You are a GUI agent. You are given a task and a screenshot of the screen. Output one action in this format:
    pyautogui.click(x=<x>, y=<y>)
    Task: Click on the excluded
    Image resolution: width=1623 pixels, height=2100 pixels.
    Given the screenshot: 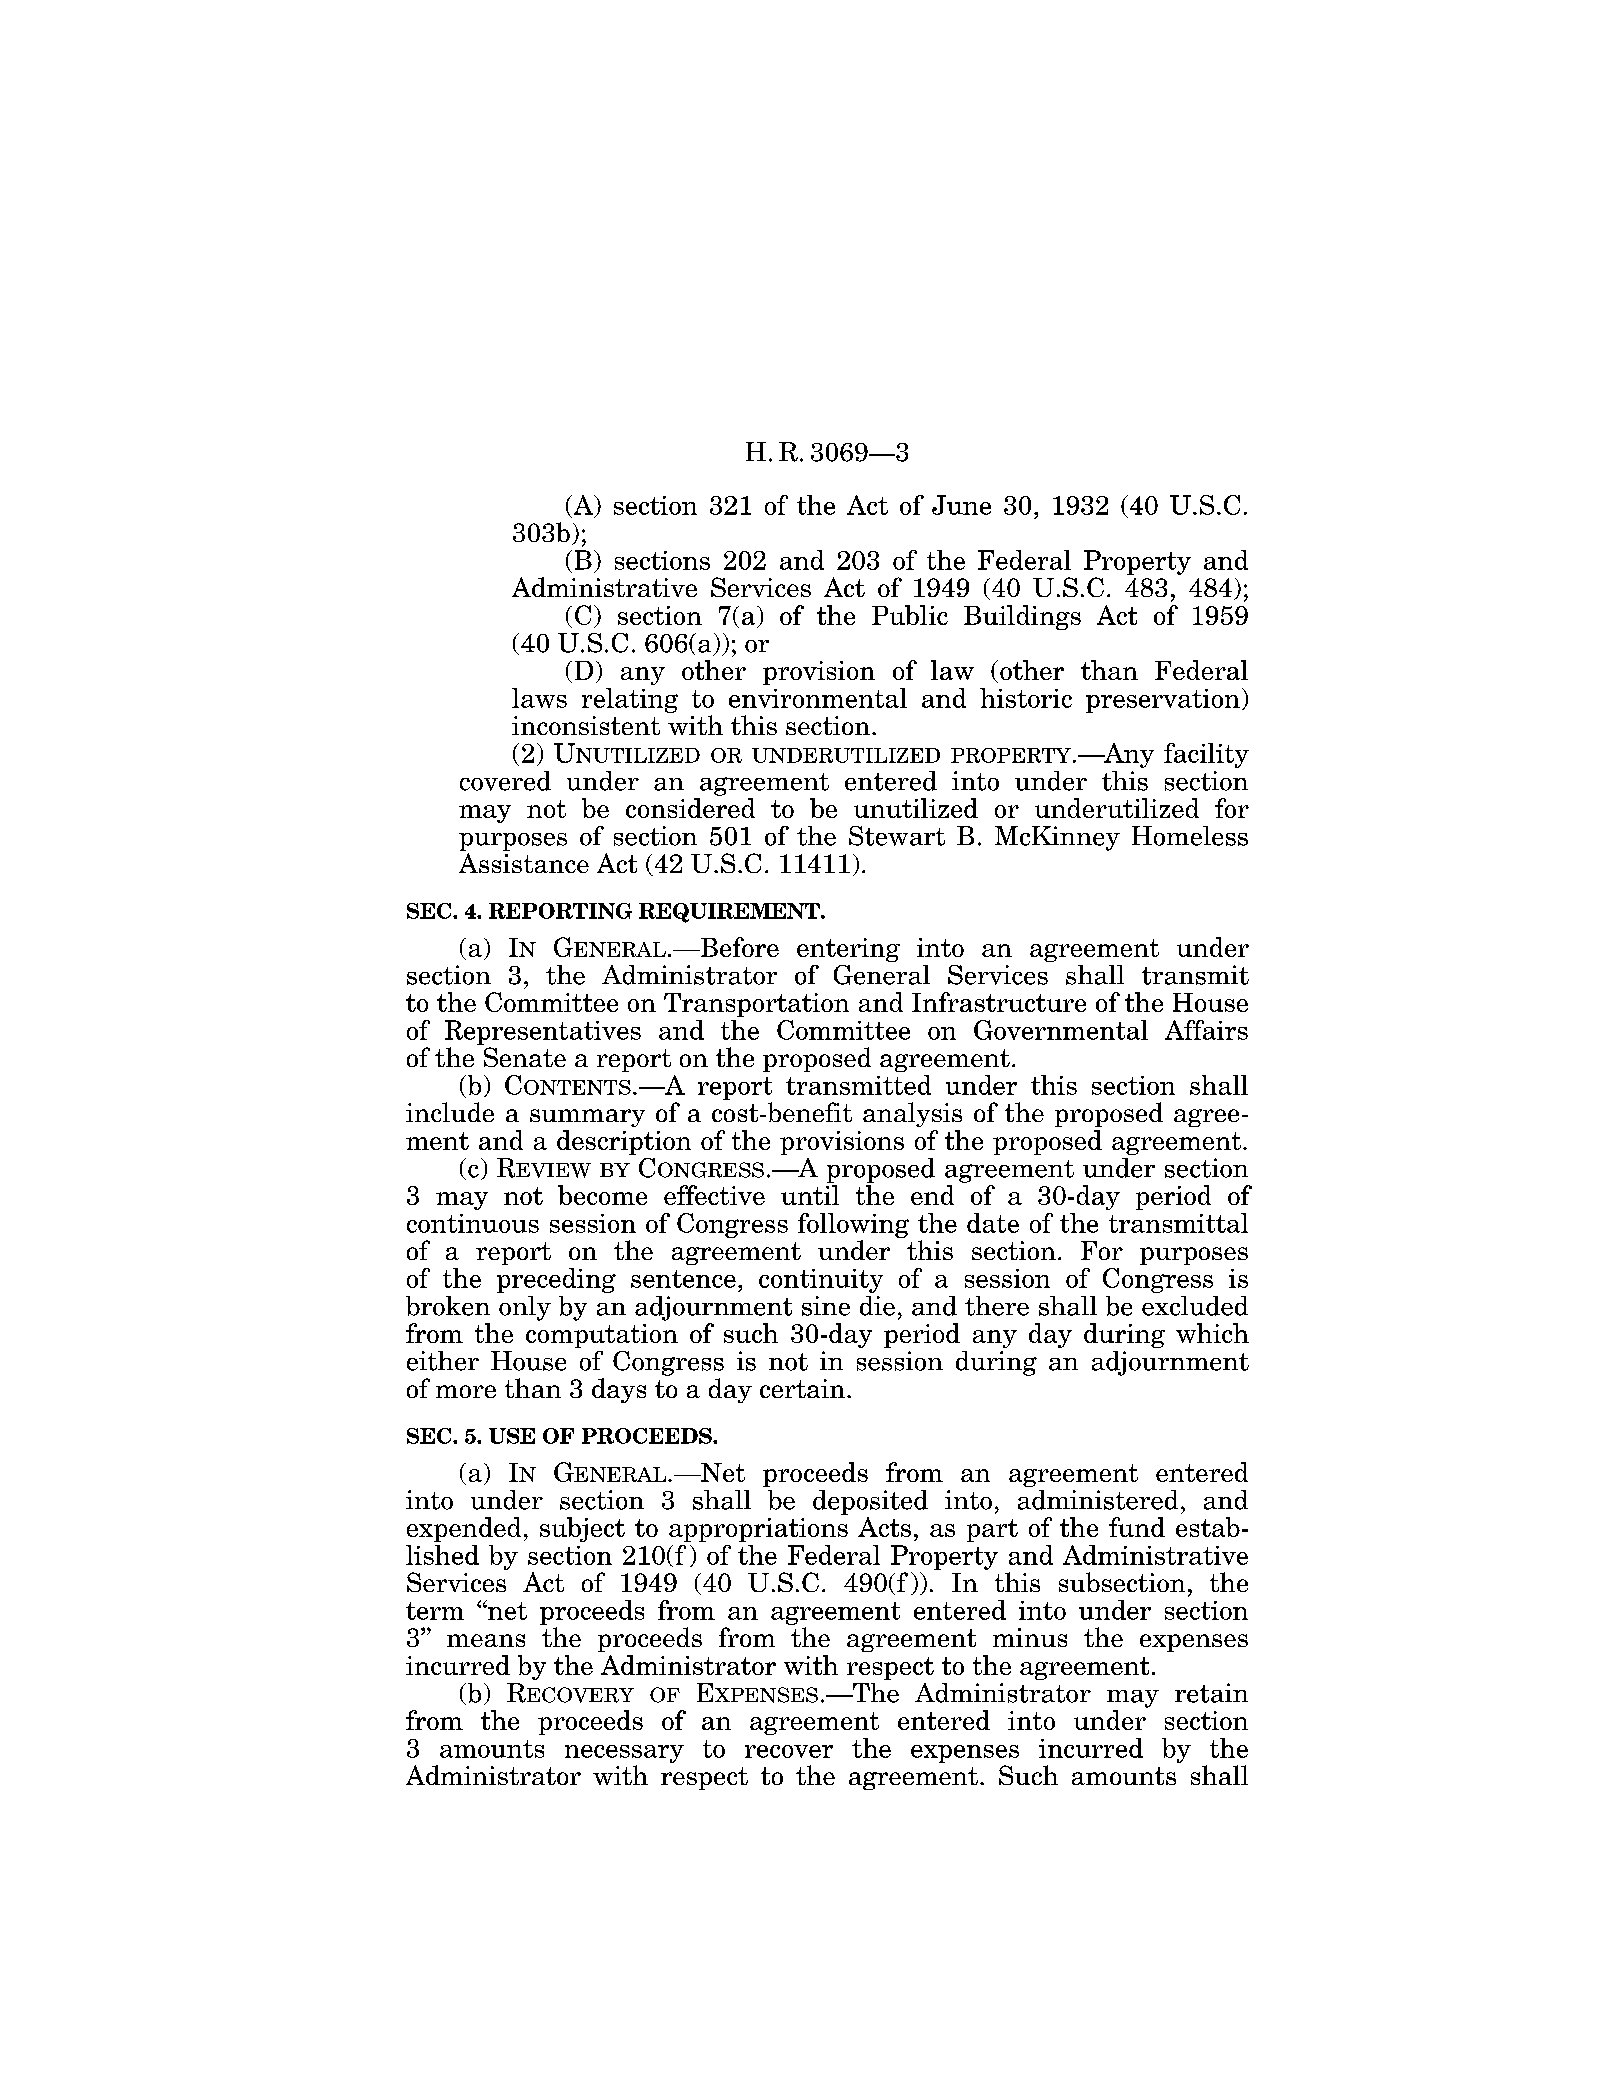 What is the action you would take?
    pyautogui.click(x=1195, y=1306)
